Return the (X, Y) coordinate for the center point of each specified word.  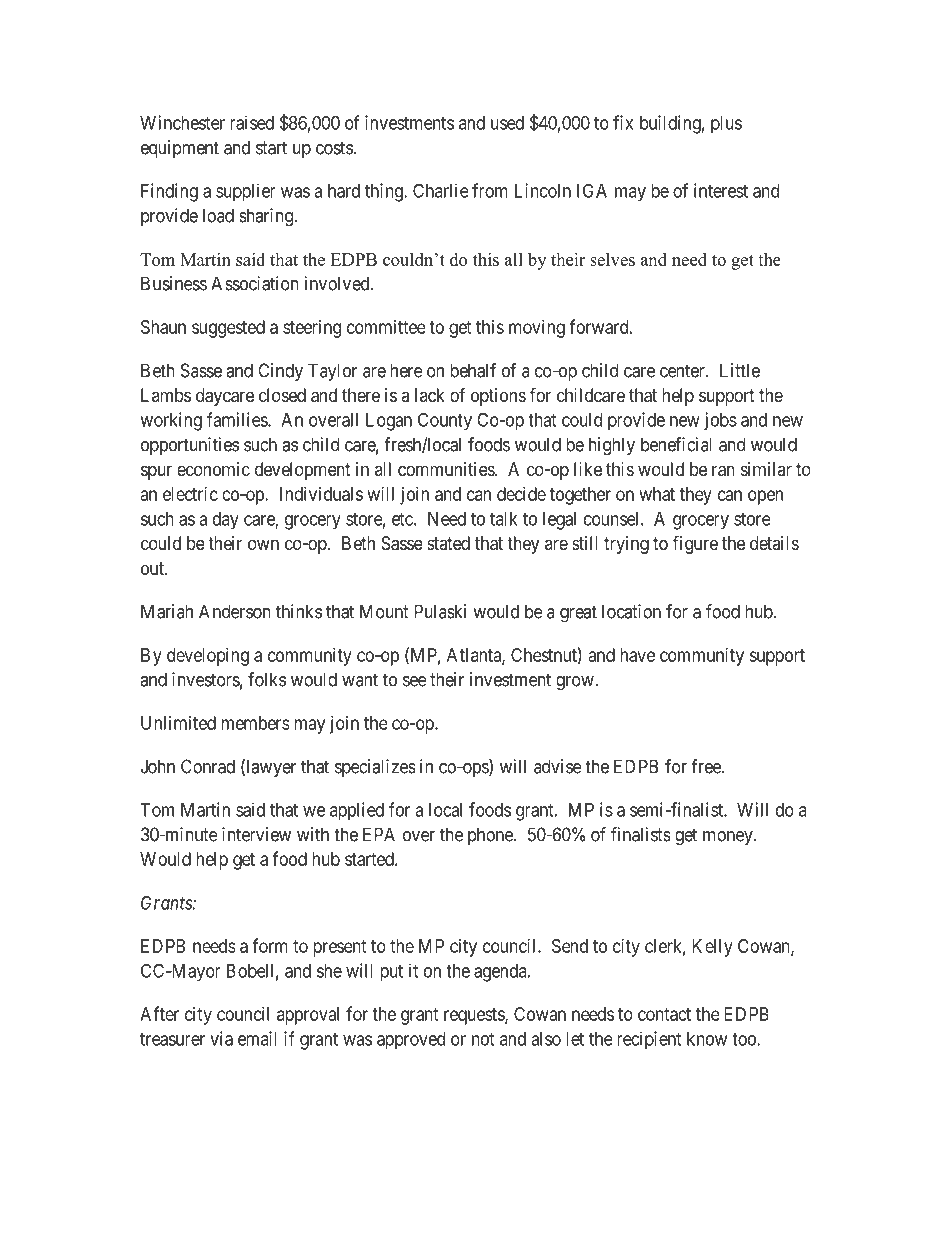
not (483, 1039)
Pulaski (440, 611)
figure (695, 544)
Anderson (235, 611)
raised (252, 122)
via (221, 1038)
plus (726, 125)
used (507, 123)
